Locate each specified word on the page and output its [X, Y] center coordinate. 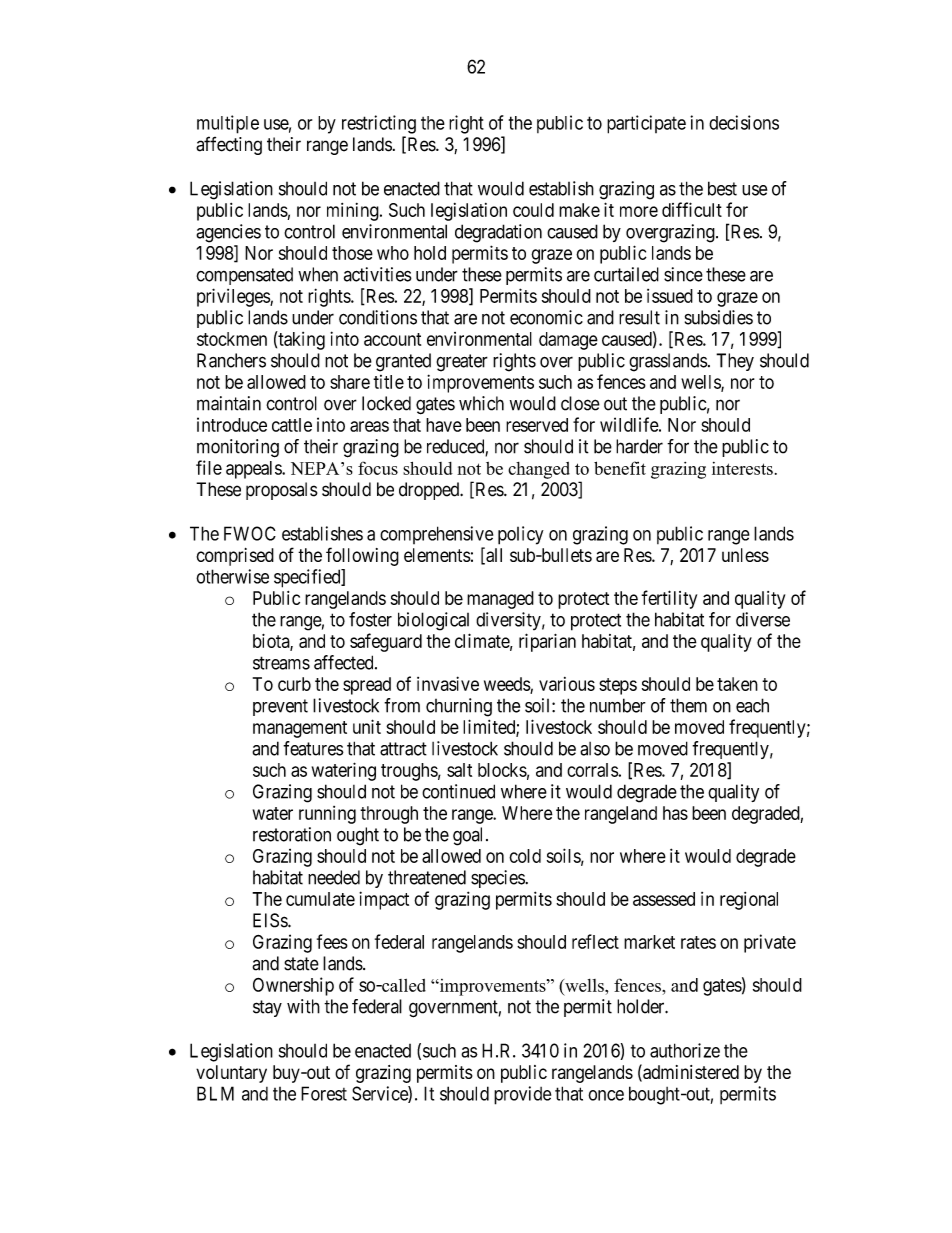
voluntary [231, 1074]
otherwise [232, 576]
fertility [669, 599]
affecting [229, 145]
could [533, 210]
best [722, 188]
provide [522, 1095]
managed [500, 600]
